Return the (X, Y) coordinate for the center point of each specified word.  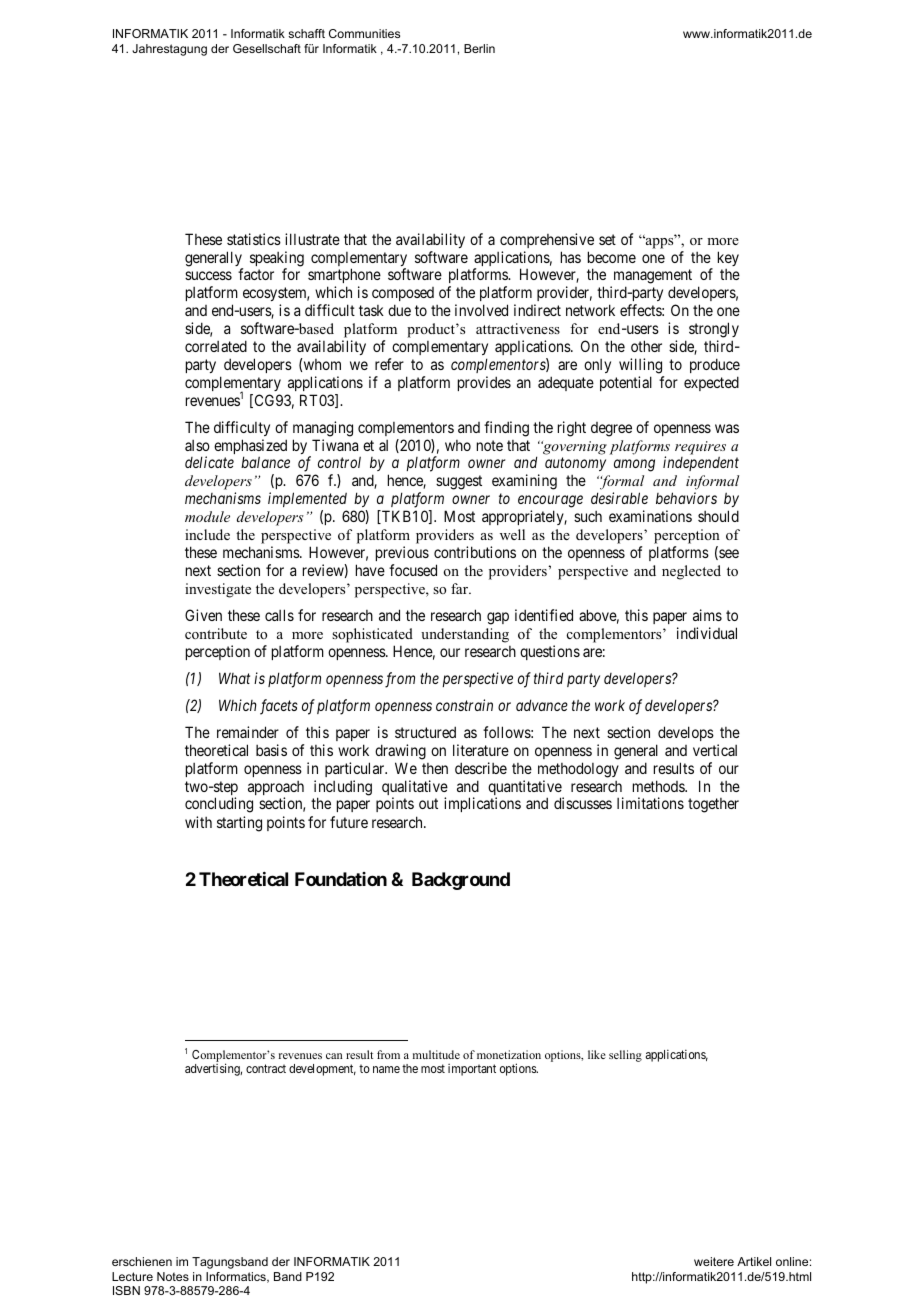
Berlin (479, 48)
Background (461, 881)
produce (715, 365)
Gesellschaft (267, 48)
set (607, 239)
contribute (216, 633)
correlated (216, 346)
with (198, 822)
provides (484, 383)
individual (707, 633)
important (472, 1070)
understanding (465, 635)
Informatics (237, 1277)
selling (625, 1056)
